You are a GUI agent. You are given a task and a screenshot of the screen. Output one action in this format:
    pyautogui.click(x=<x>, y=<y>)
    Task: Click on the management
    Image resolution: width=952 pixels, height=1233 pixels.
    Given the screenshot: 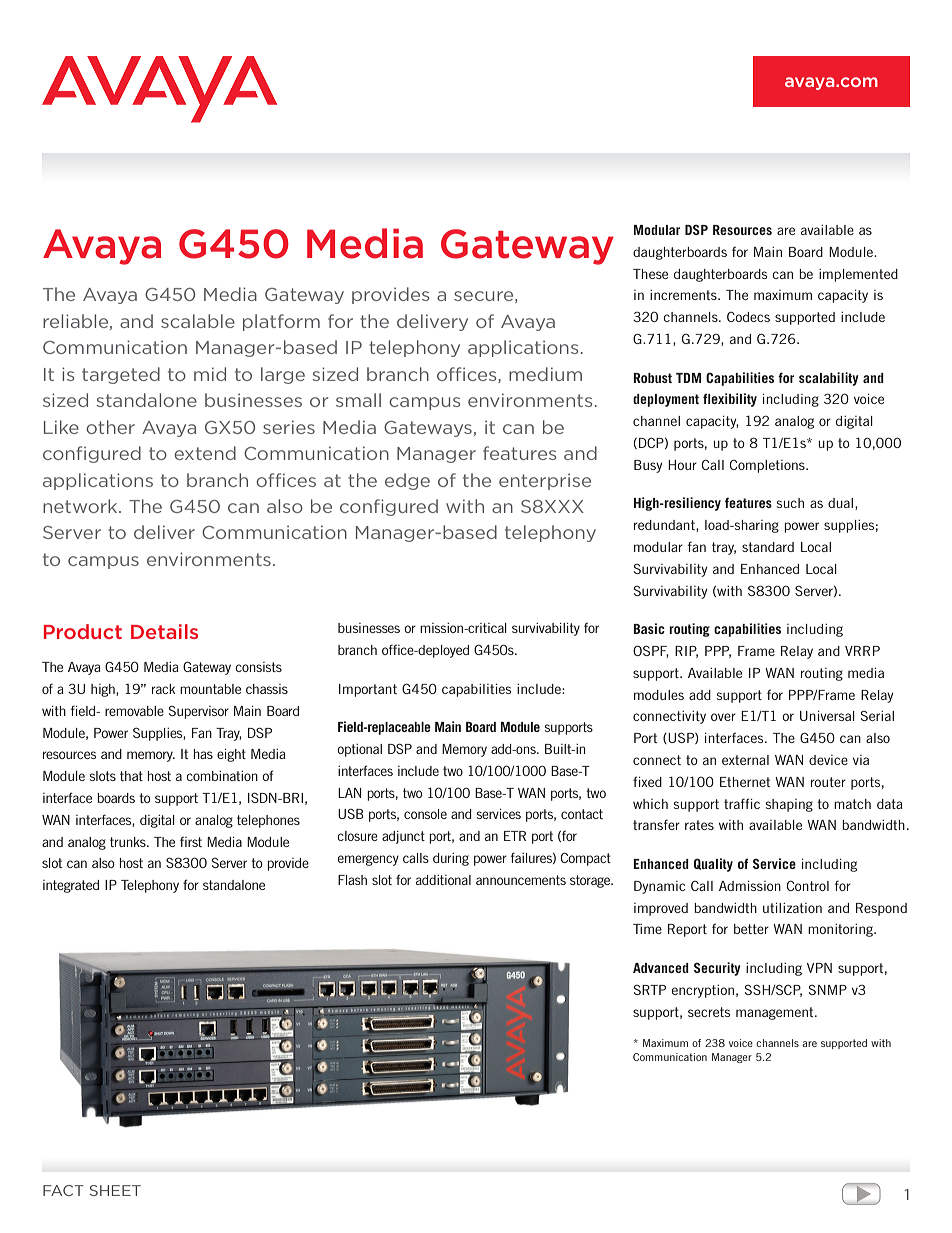 What is the action you would take?
    pyautogui.click(x=776, y=1013)
